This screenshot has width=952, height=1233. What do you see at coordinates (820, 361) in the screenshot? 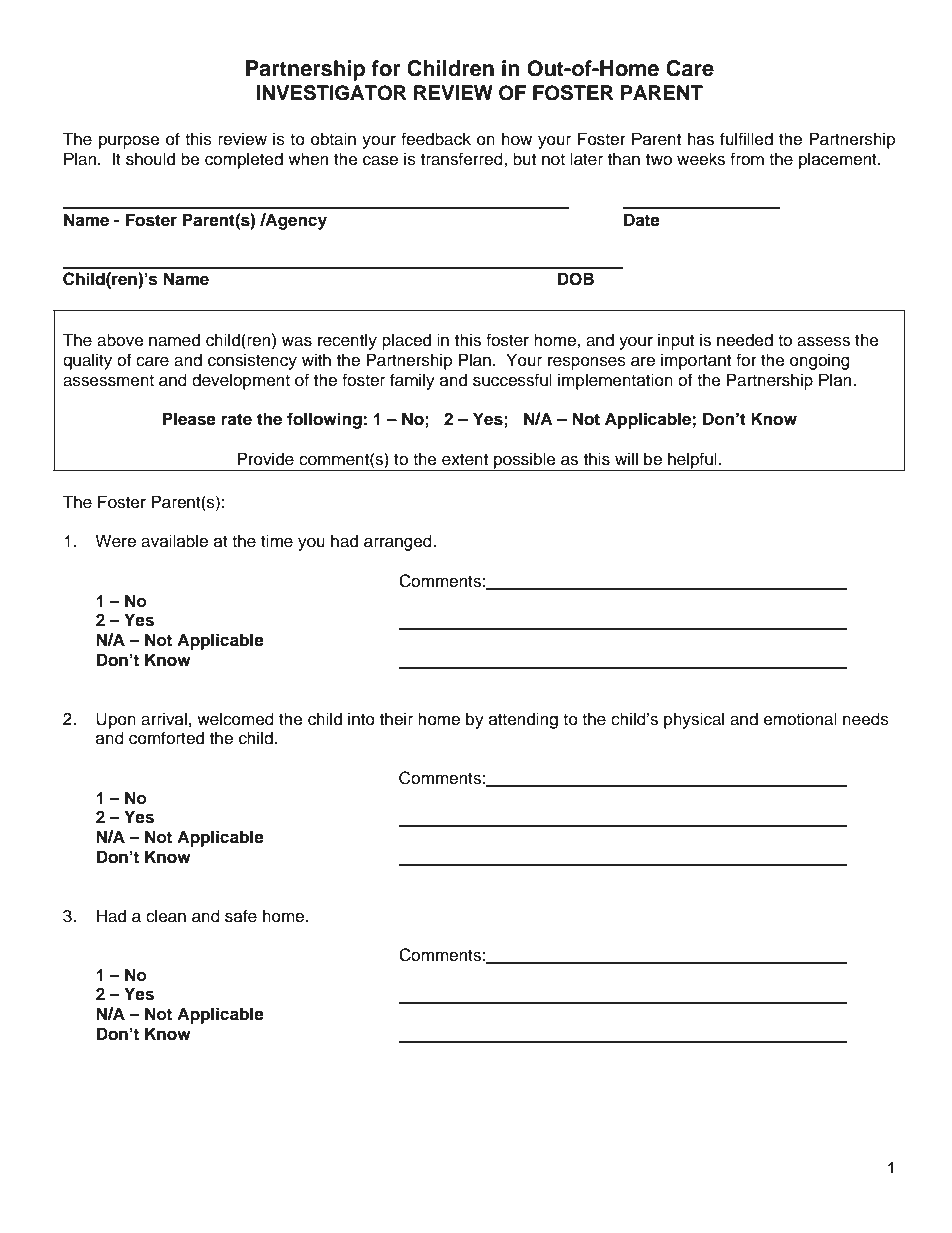
I see `ongoing` at bounding box center [820, 361].
